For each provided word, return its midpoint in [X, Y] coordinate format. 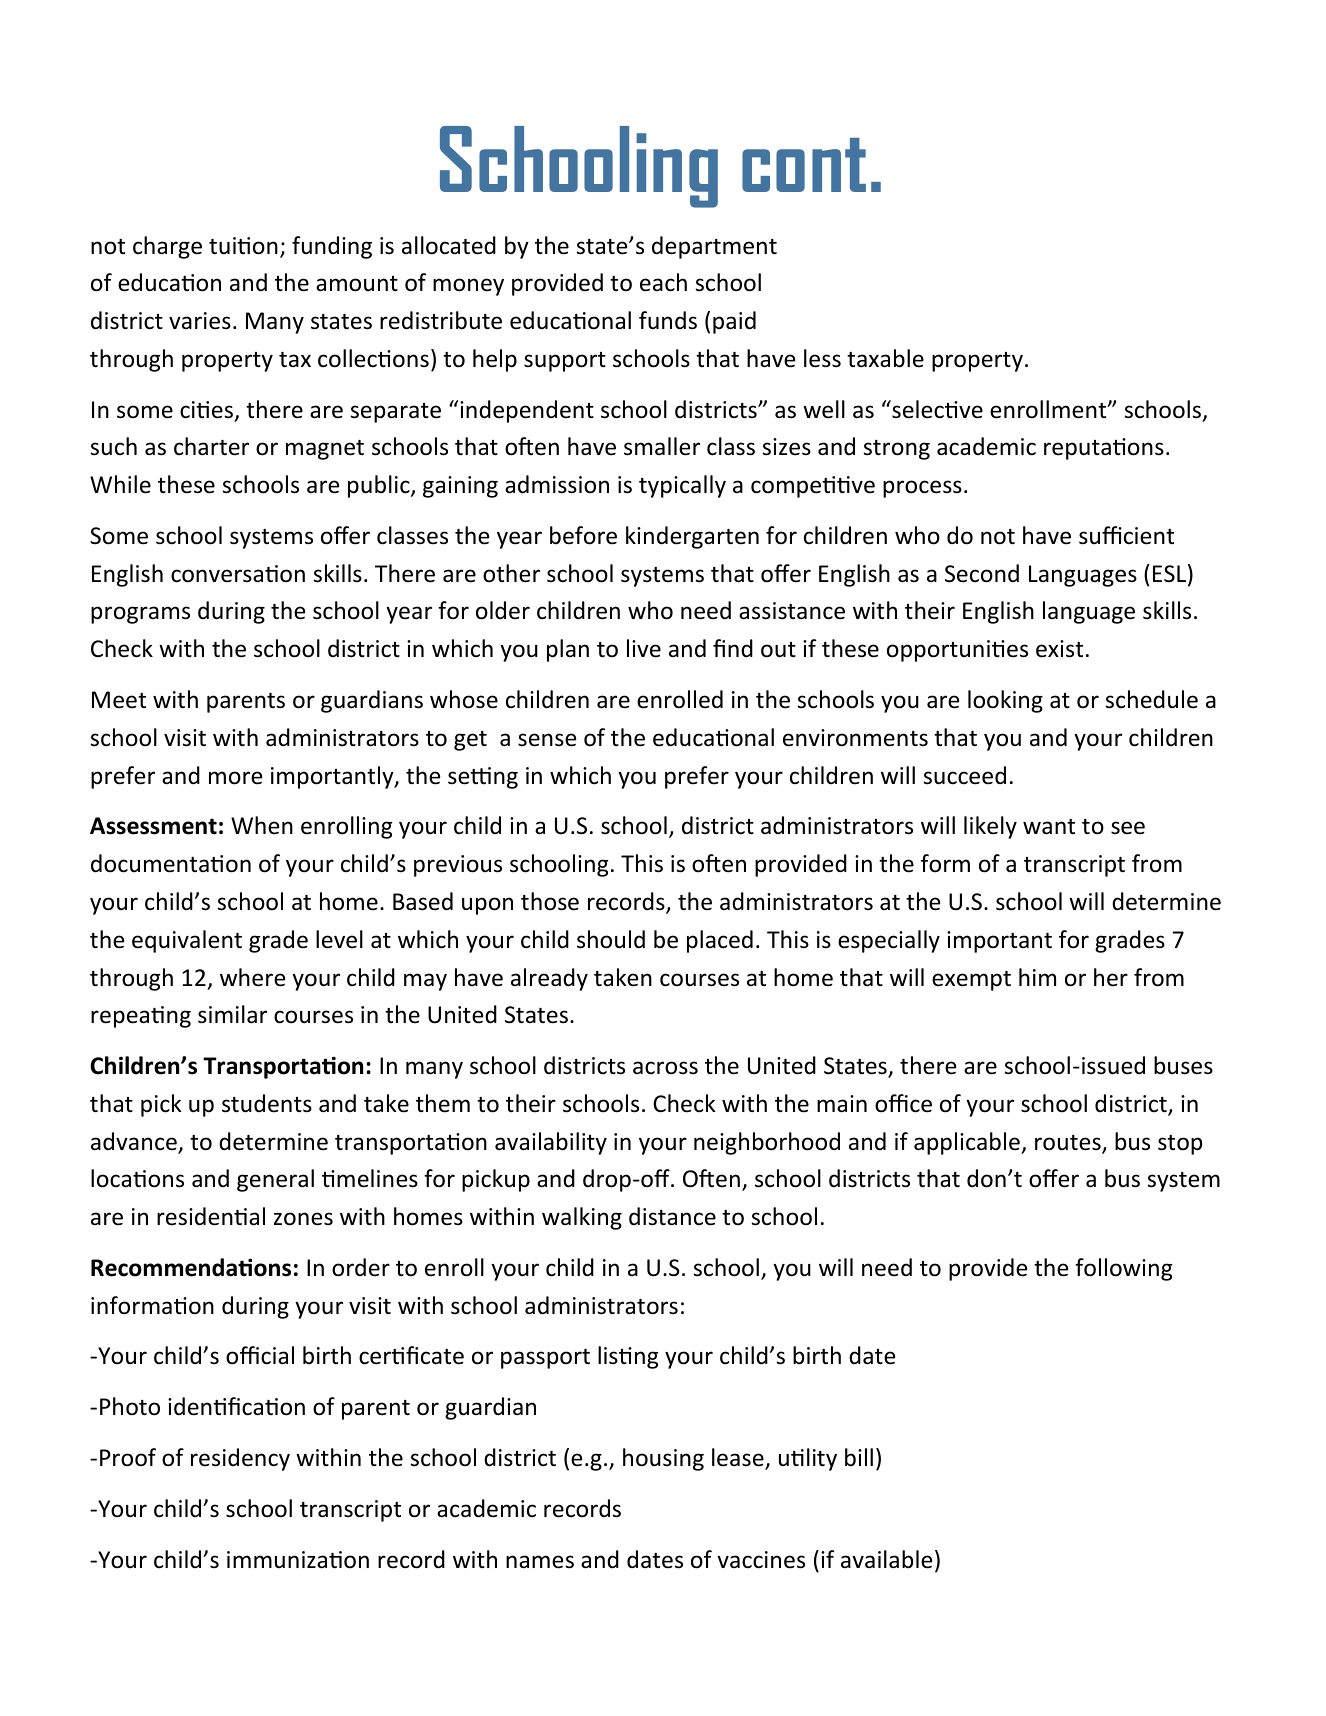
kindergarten [692, 537]
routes [1069, 1144]
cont [804, 165]
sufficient [1126, 535]
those [550, 901]
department [714, 247]
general [275, 1180]
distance [672, 1216]
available [886, 1559]
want [1049, 827]
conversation [238, 574]
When [262, 825]
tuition [243, 246]
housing [663, 1459]
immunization [298, 1560]
